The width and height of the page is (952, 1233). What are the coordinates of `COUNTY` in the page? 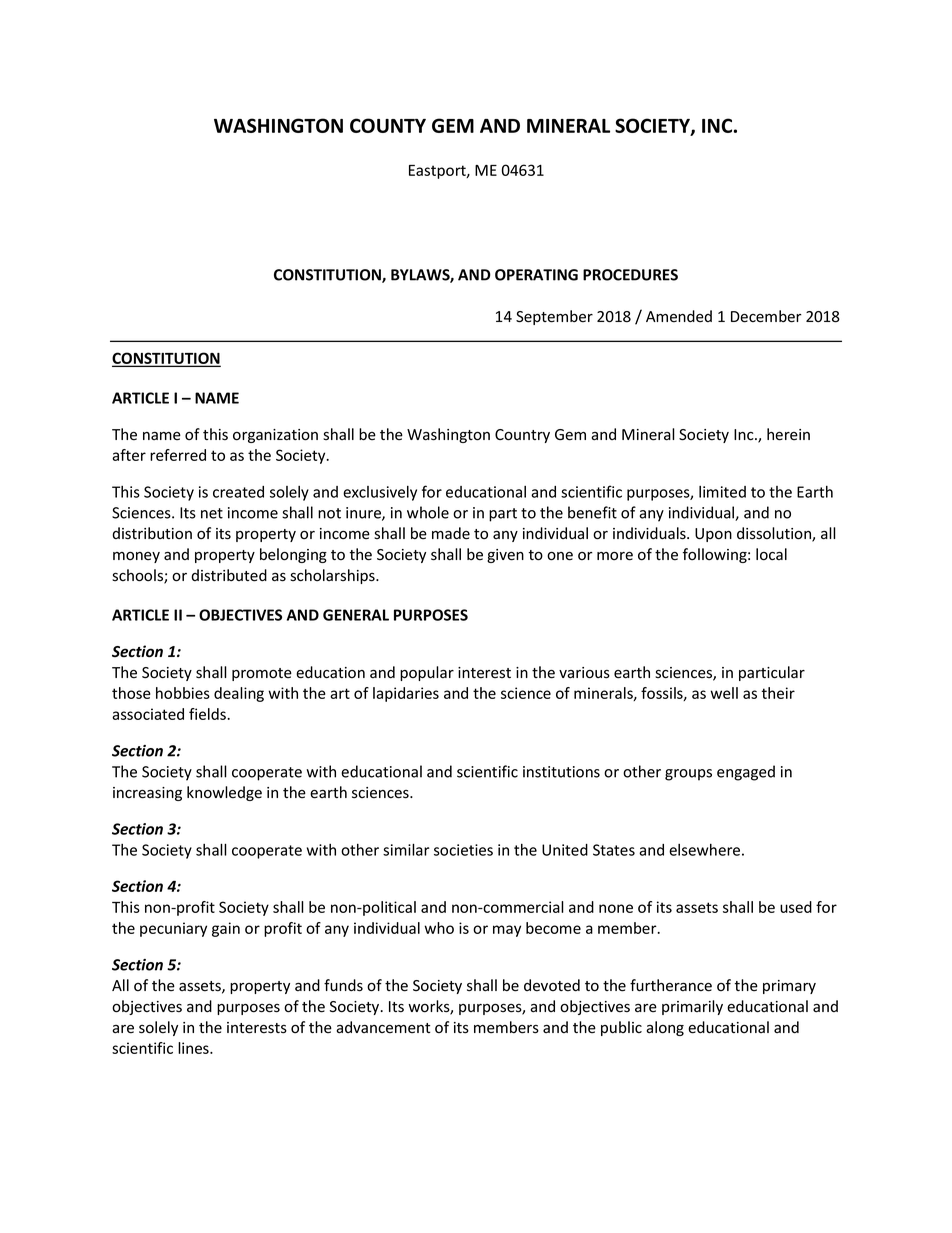 It's located at (388, 125).
